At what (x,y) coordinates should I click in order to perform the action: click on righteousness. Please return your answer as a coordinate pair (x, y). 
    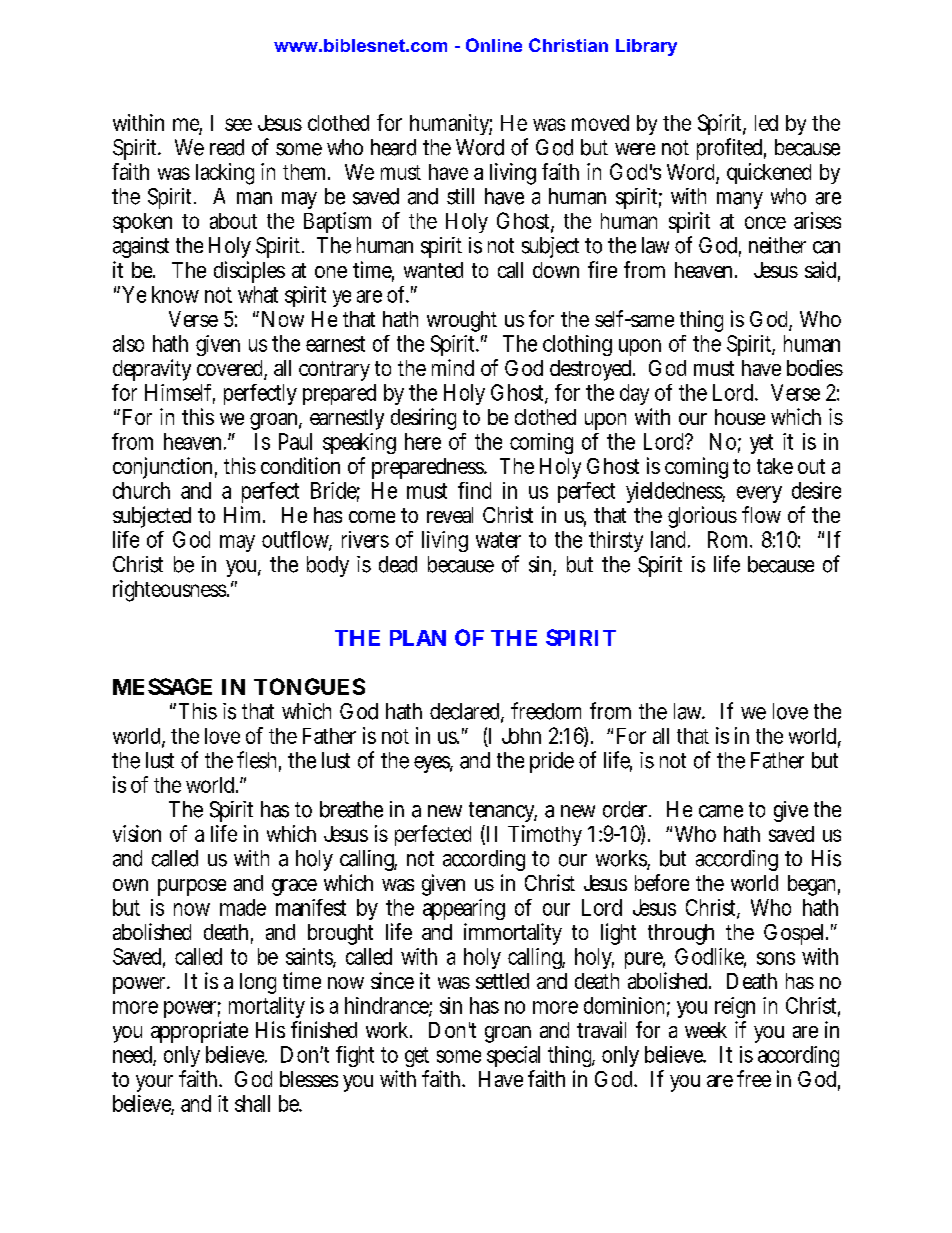
    Looking at the image, I should click on (171, 591).
